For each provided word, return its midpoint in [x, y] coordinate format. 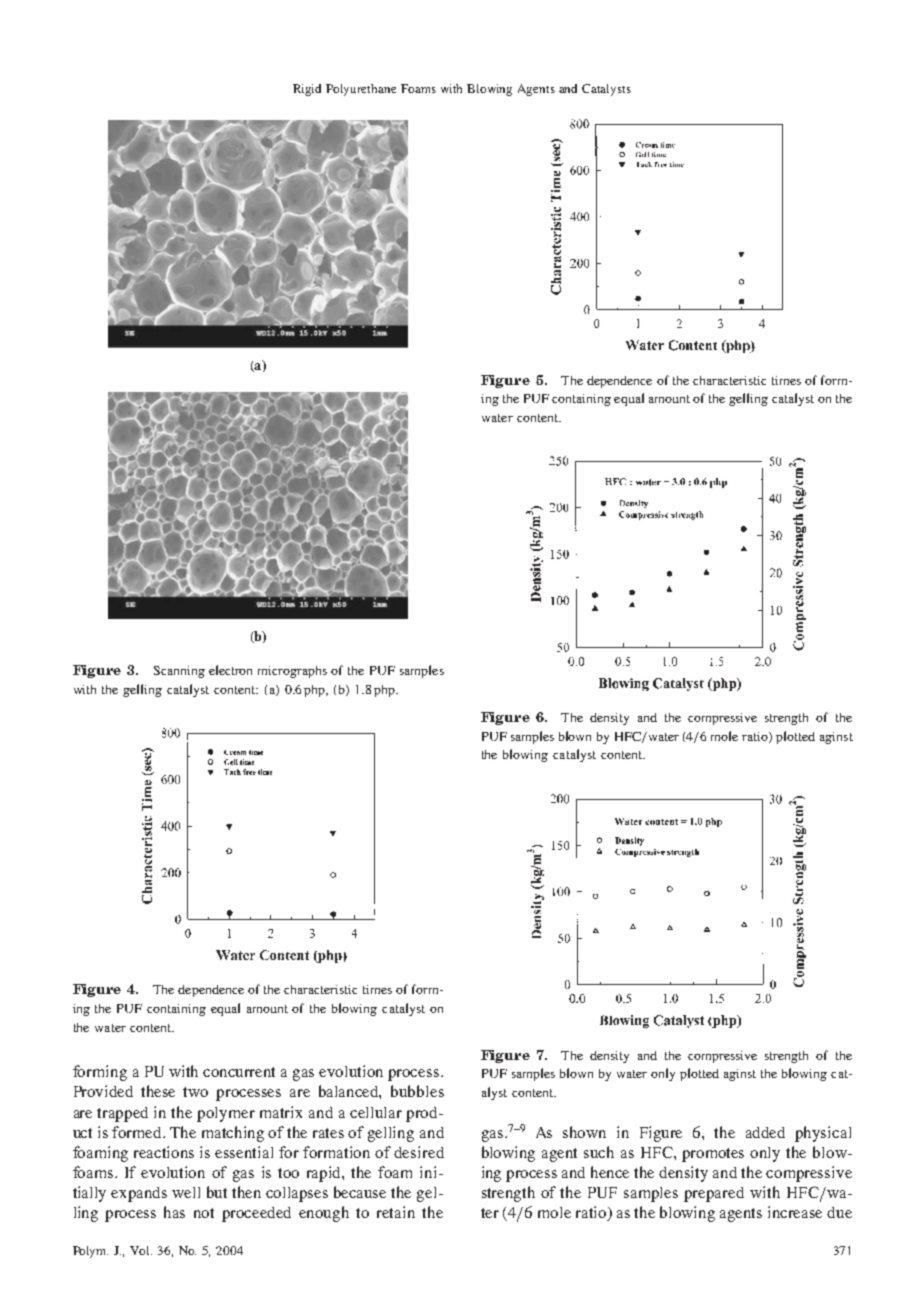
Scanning [179, 672]
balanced [350, 1092]
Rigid [307, 90]
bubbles [417, 1091]
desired [419, 1152]
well [186, 1192]
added [765, 1132]
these [158, 1091]
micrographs [292, 672]
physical [823, 1134]
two [195, 1092]
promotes [713, 1155]
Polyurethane [361, 90]
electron [230, 670]
